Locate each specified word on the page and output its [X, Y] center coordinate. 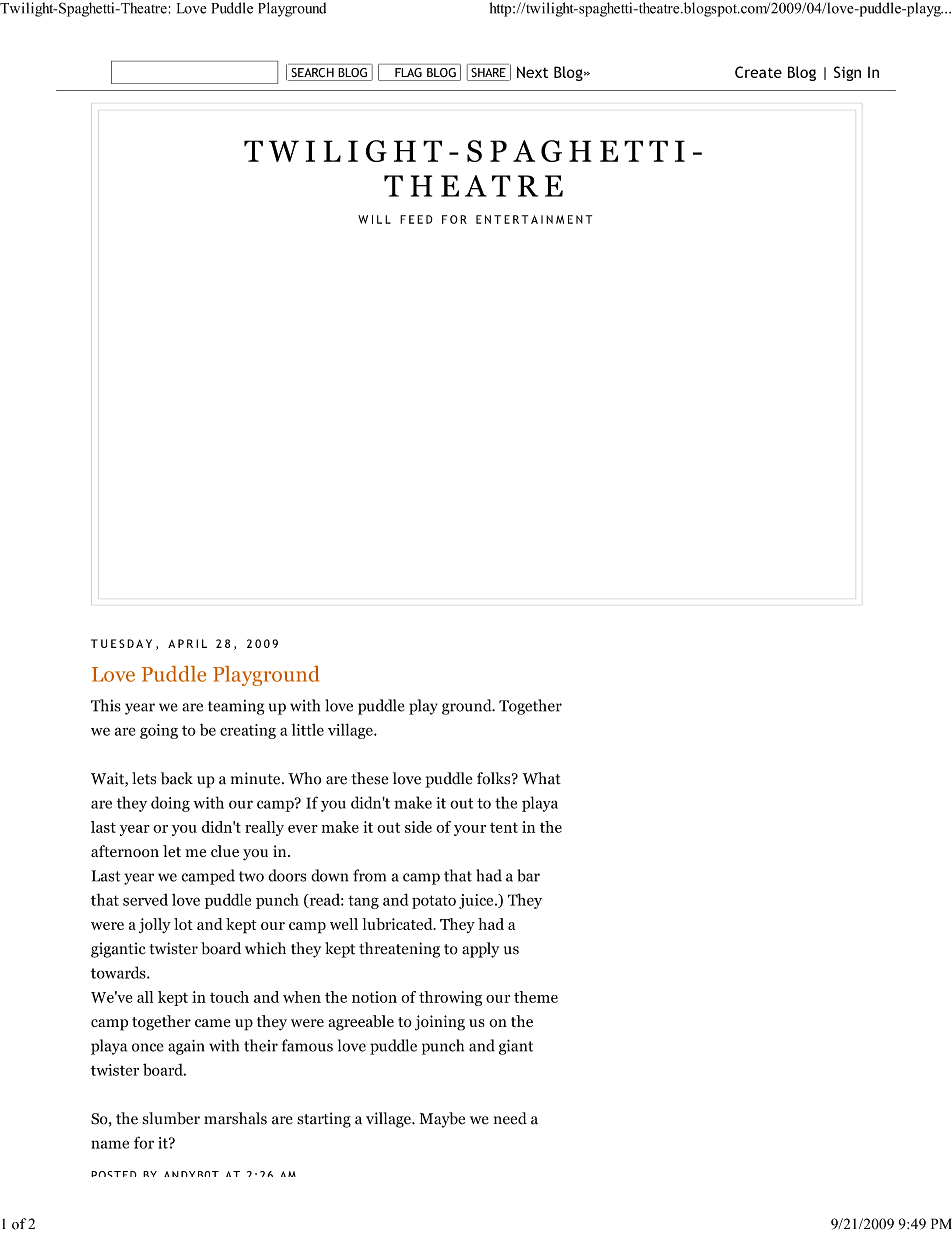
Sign [847, 73]
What [542, 778]
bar [529, 875]
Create [758, 72]
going [159, 731]
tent [504, 827]
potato [434, 902]
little [307, 729]
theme [536, 997]
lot [183, 924]
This [106, 705]
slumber [171, 1118]
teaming [236, 707]
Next [532, 72]
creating [248, 731]
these [369, 778]
